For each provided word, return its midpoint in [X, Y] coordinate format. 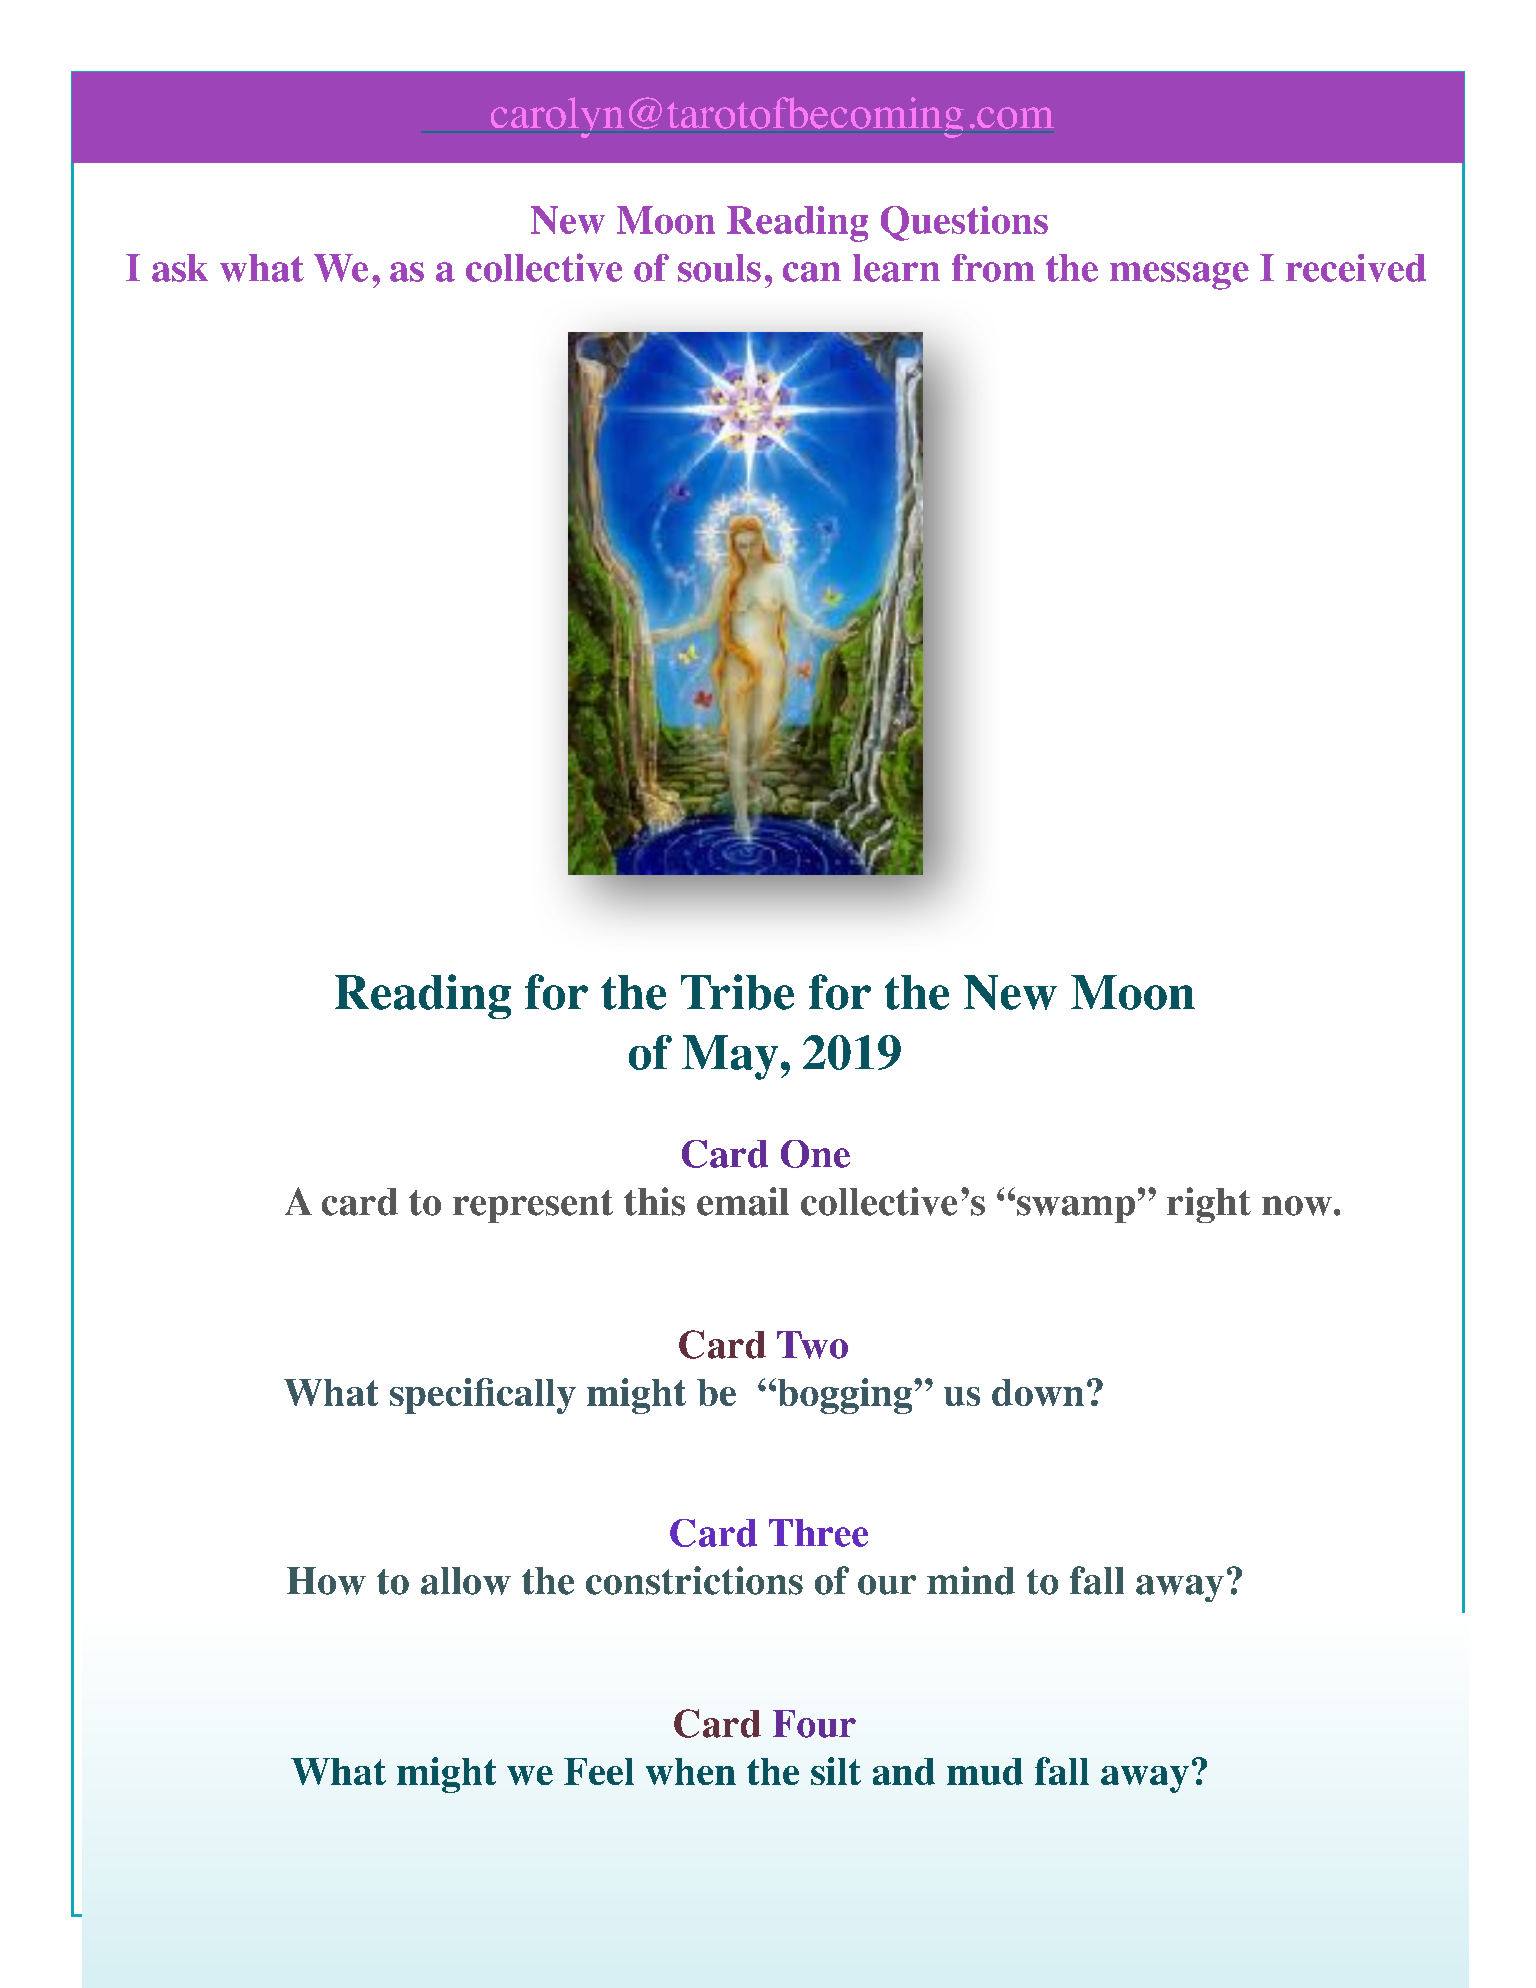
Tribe [737, 992]
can [812, 272]
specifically [483, 1396]
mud [985, 1771]
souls [719, 268]
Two [812, 1345]
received [1356, 268]
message [1179, 276]
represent [533, 1206]
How [326, 1581]
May [730, 1057]
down [1038, 1392]
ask [180, 268]
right [1209, 1205]
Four [814, 1724]
